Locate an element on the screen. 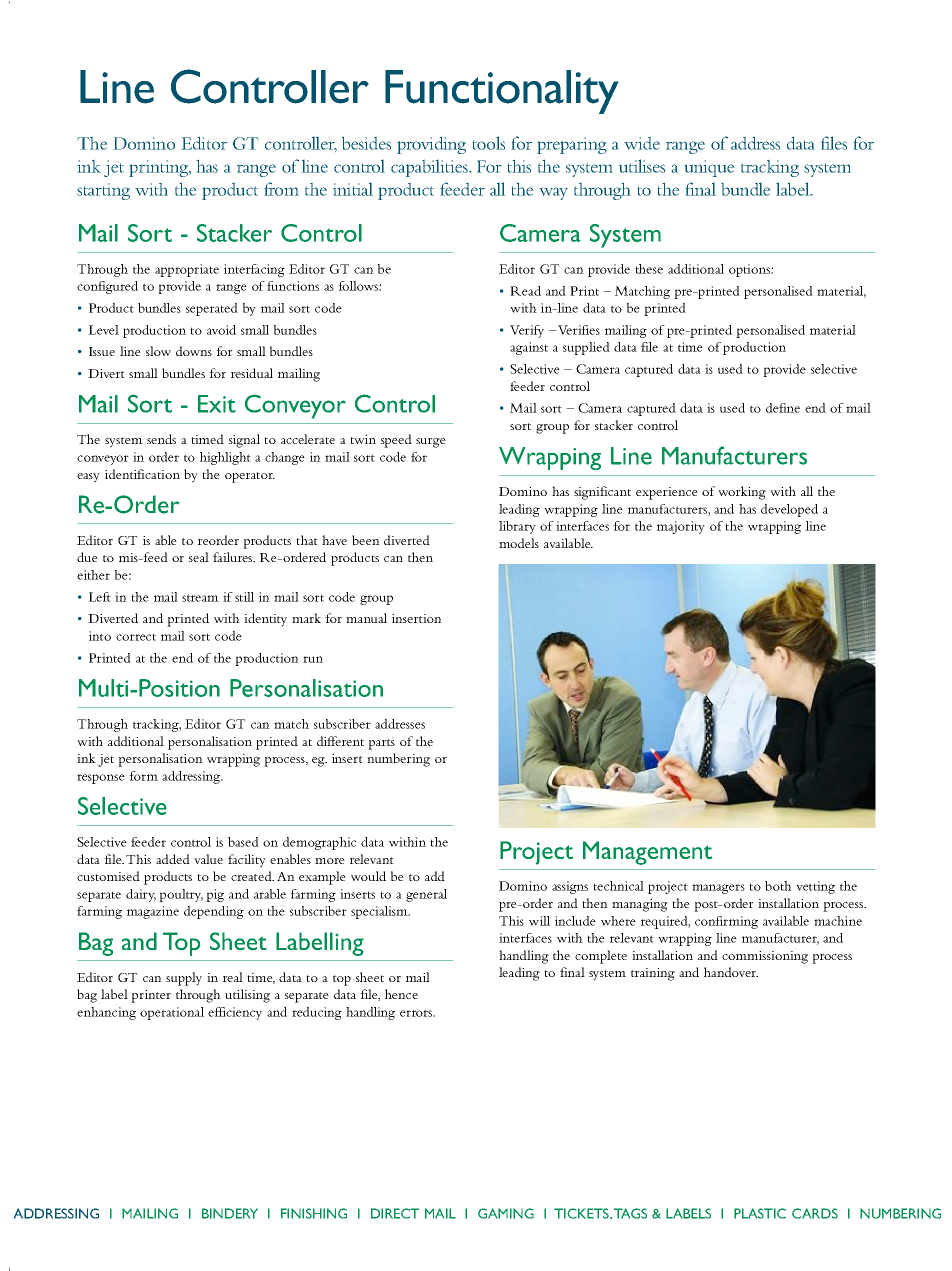 Image resolution: width=952 pixels, height=1271 pixels. majority is located at coordinates (681, 527).
